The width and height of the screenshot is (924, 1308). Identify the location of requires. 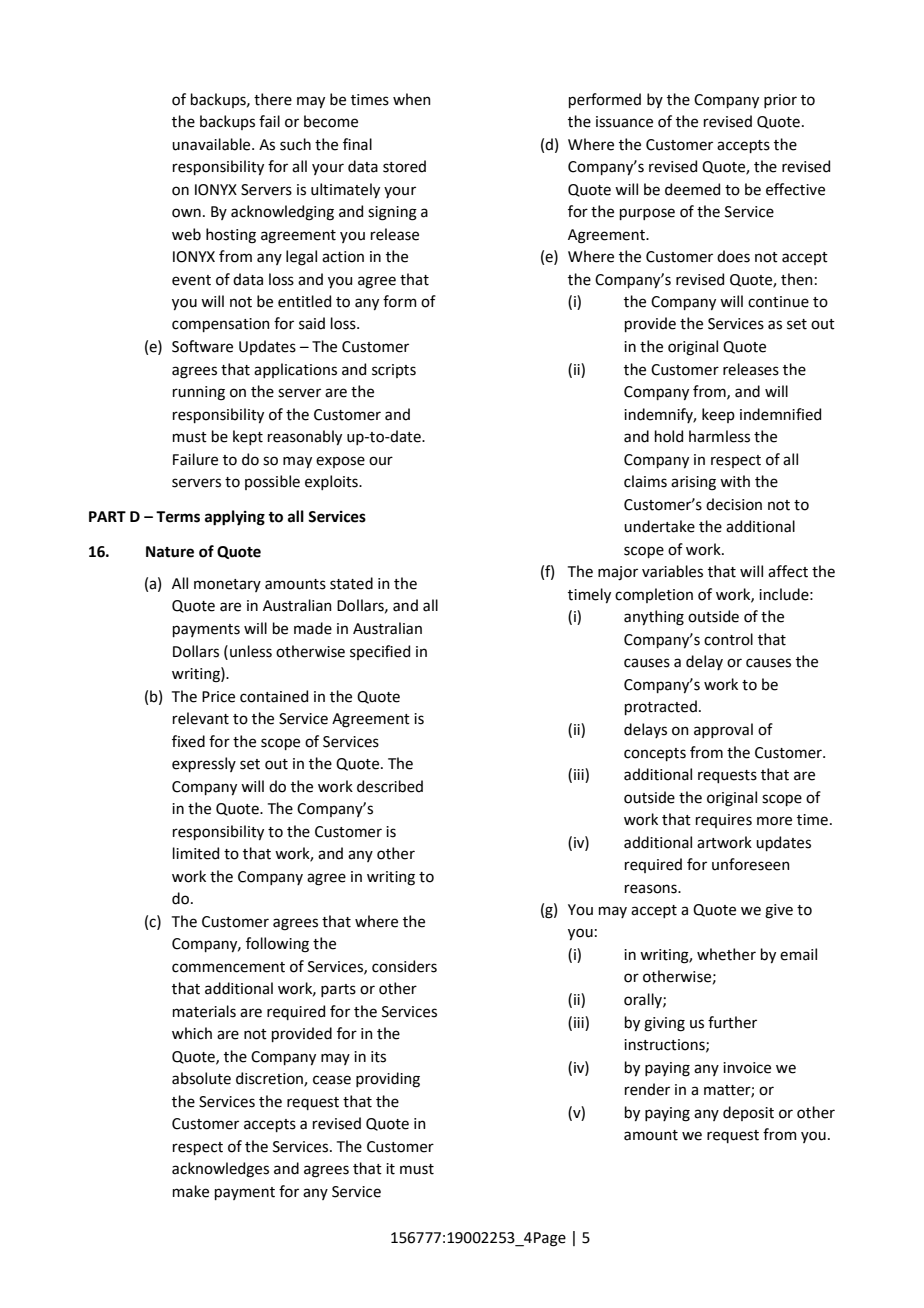
(724, 821).
